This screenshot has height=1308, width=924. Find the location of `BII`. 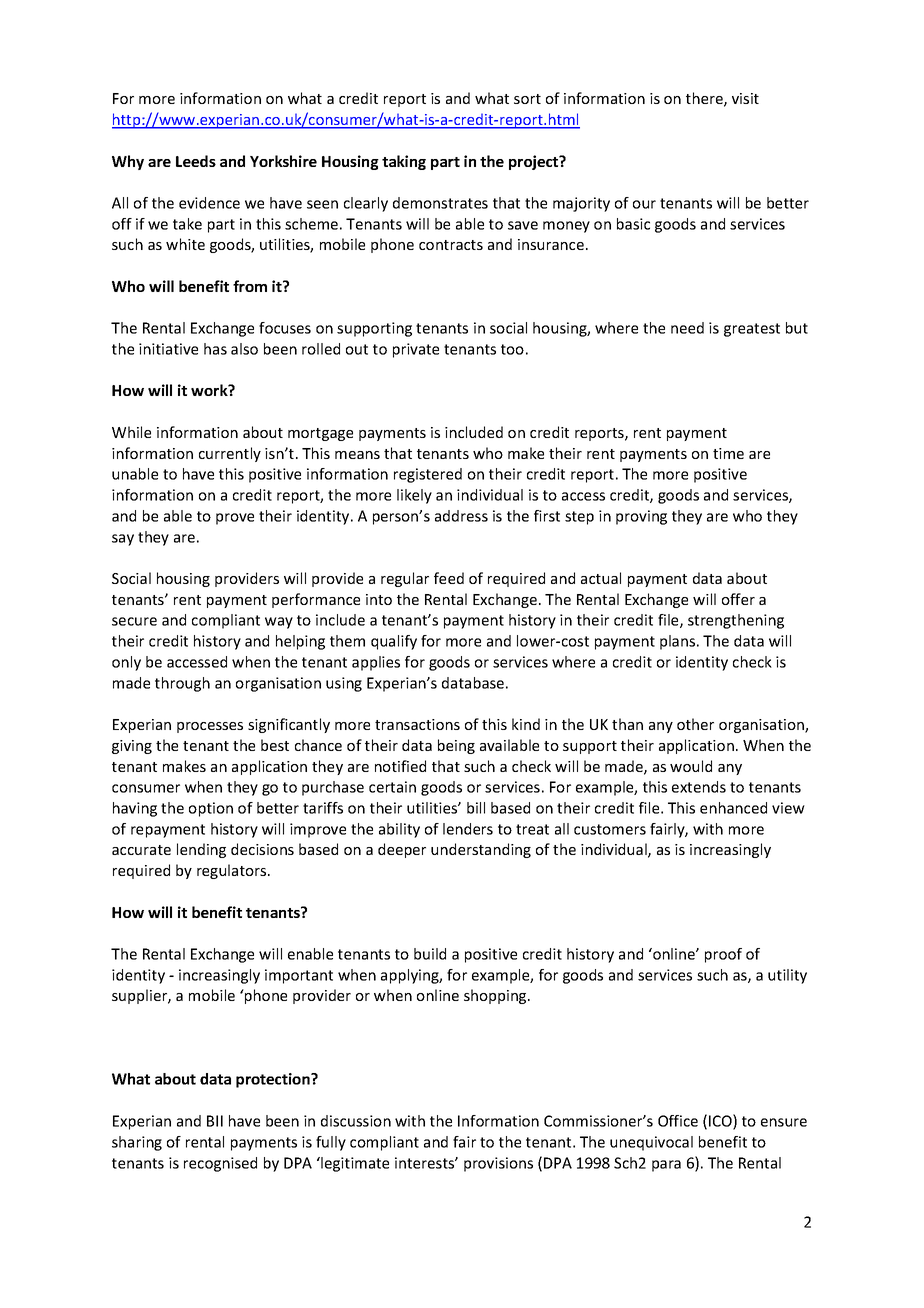

BII is located at coordinates (215, 1121).
